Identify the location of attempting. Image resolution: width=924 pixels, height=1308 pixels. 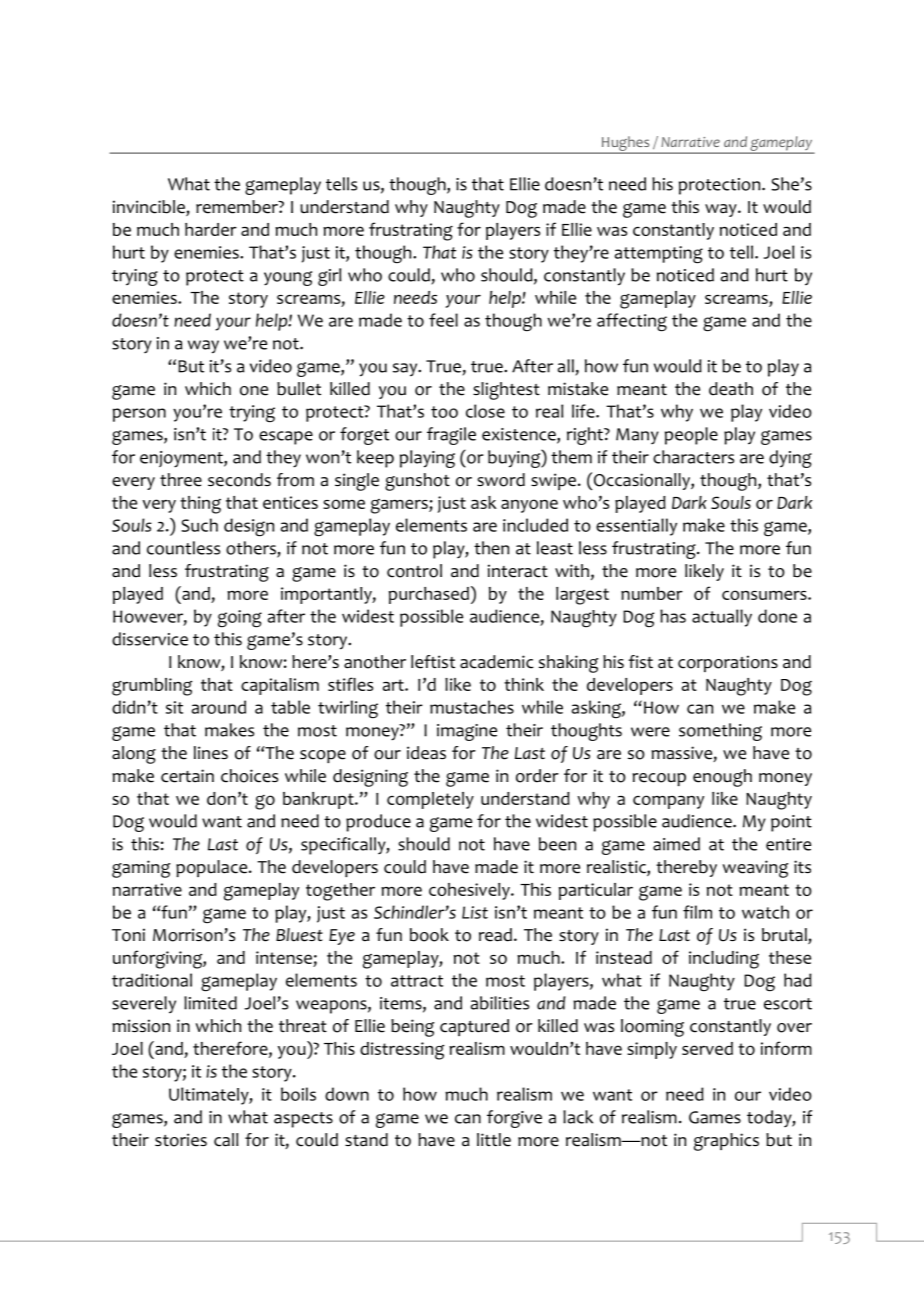
(659, 254).
